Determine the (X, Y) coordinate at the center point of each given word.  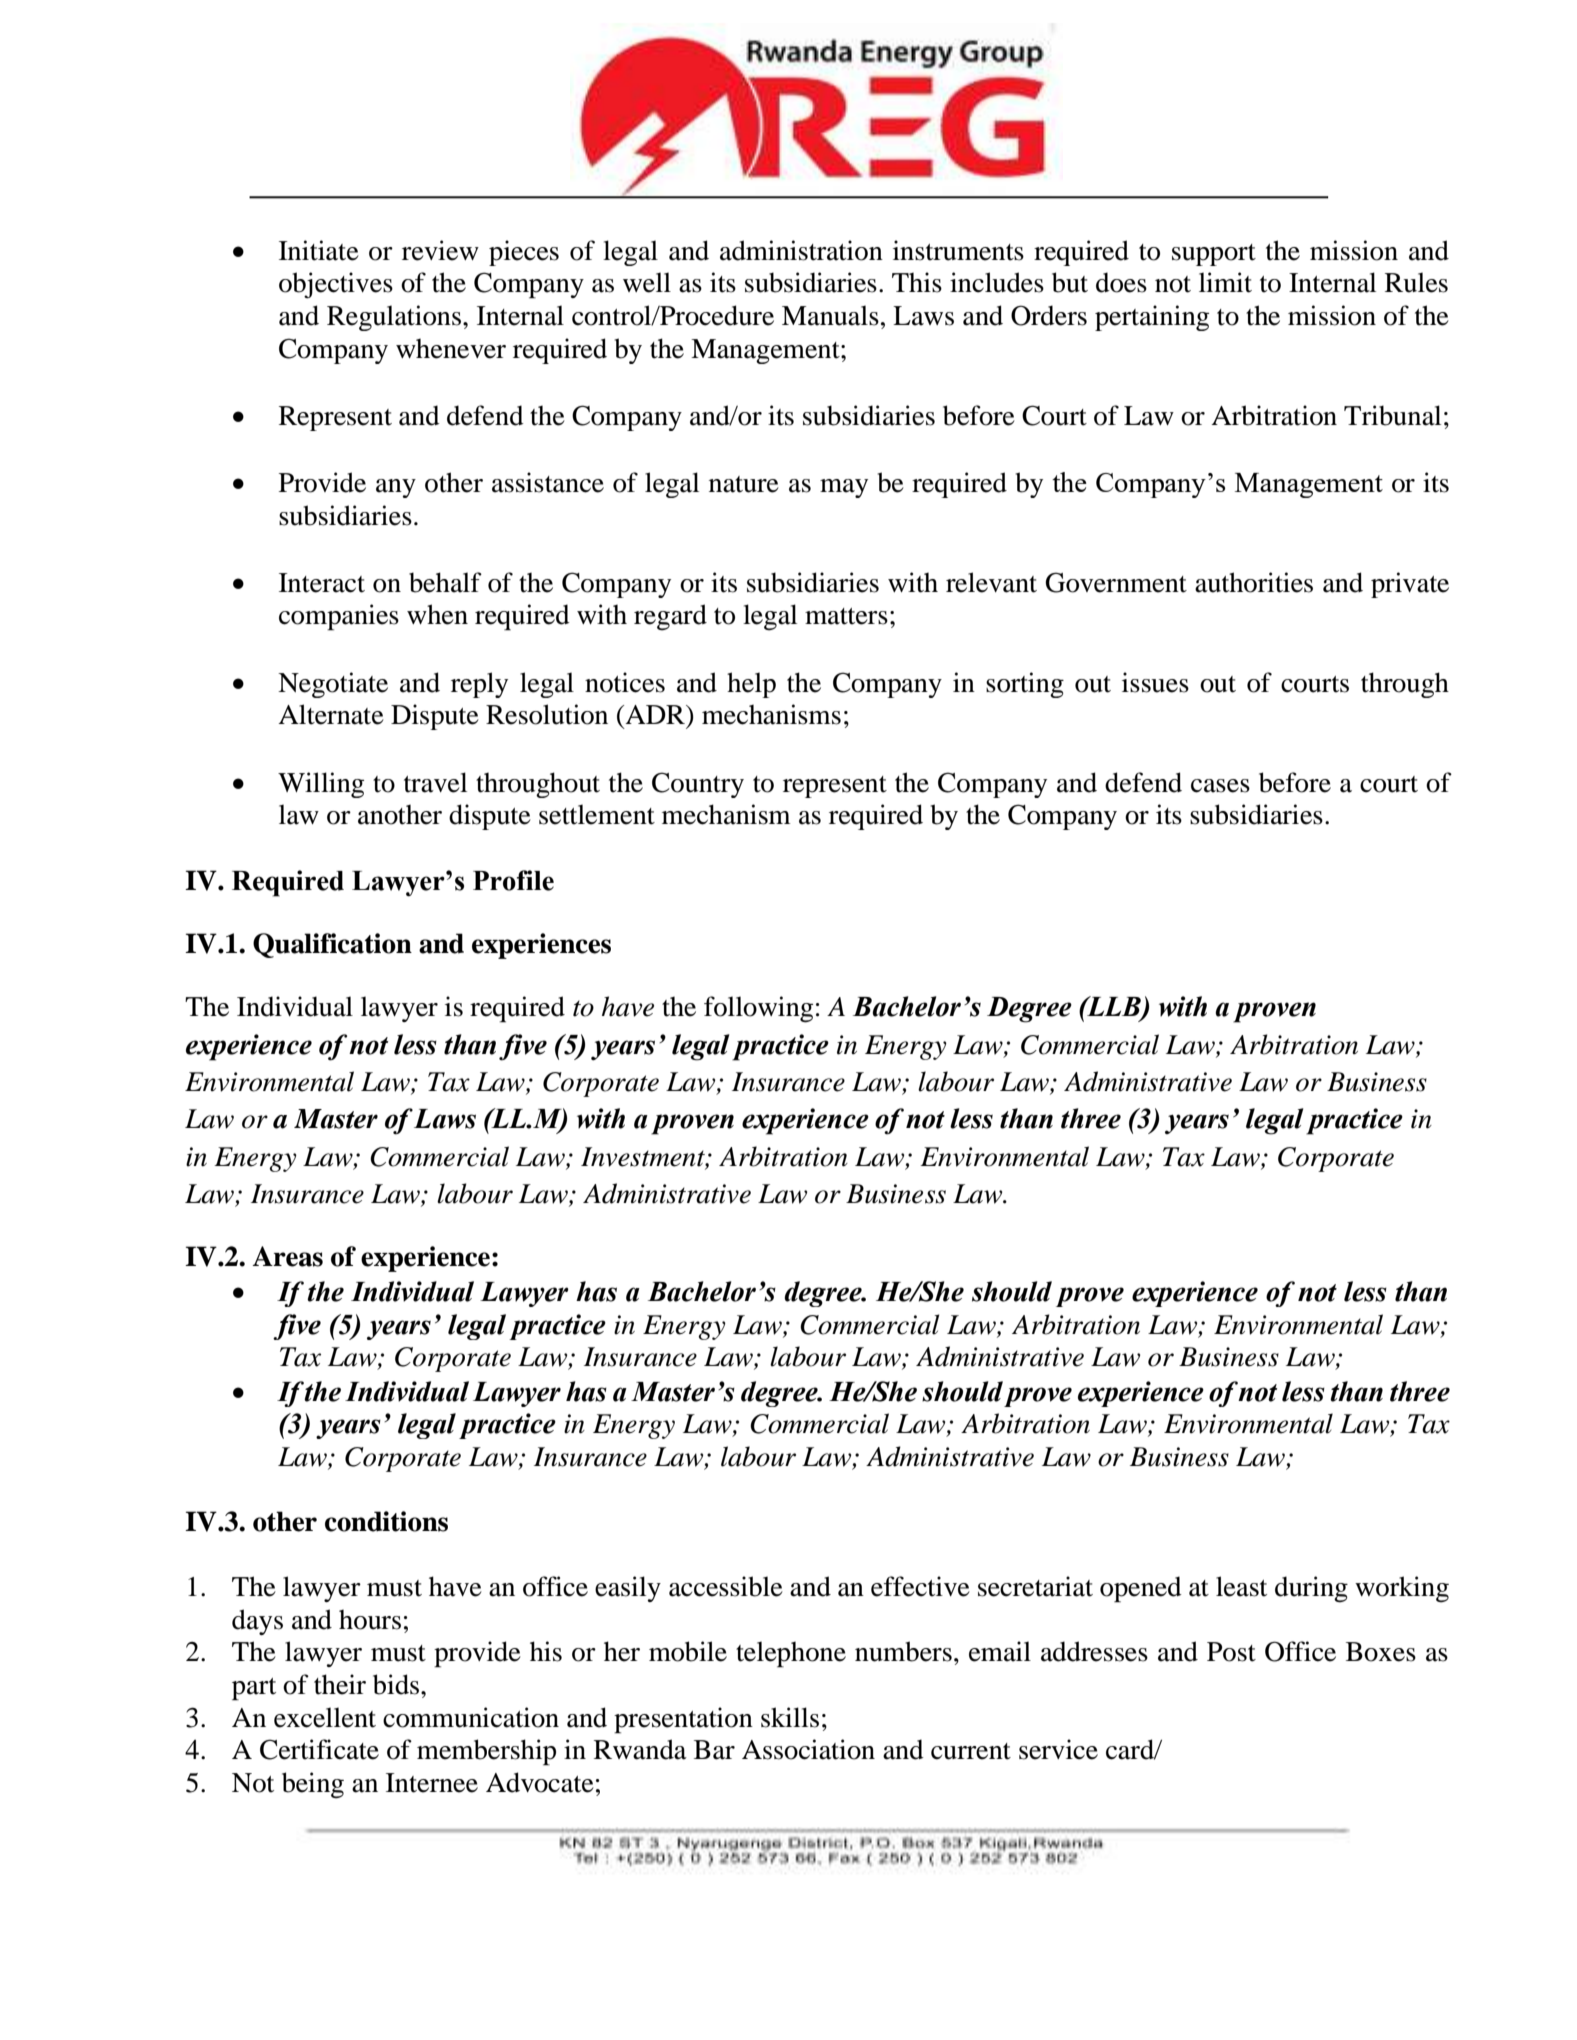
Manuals (830, 315)
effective (920, 1586)
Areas (287, 1256)
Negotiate (333, 685)
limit (1225, 282)
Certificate (319, 1749)
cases (1220, 786)
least (1241, 1586)
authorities (1254, 582)
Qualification (332, 945)
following (758, 1009)
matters (846, 616)
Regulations (395, 318)
